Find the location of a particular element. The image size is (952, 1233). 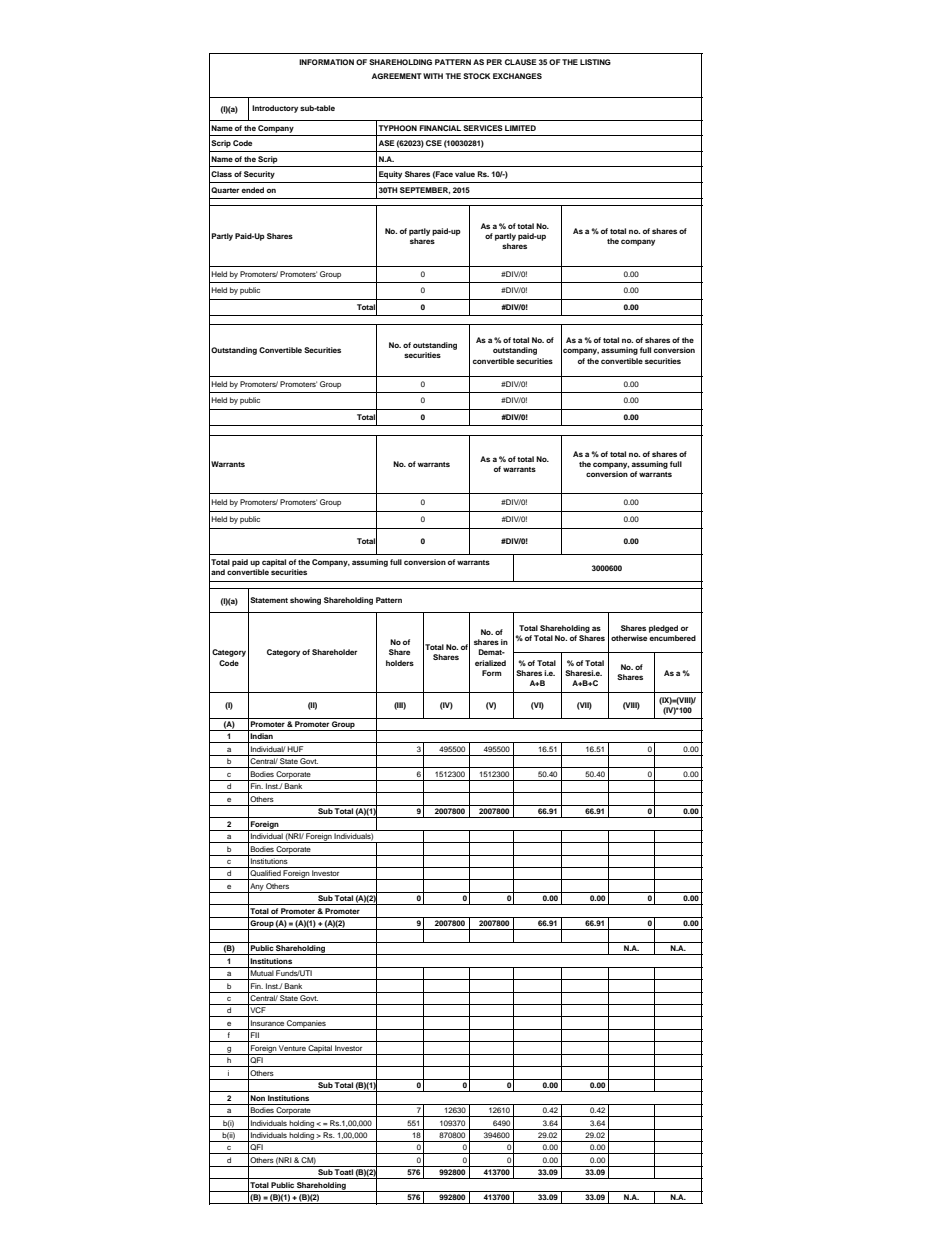

encumbered is located at coordinates (672, 638).
